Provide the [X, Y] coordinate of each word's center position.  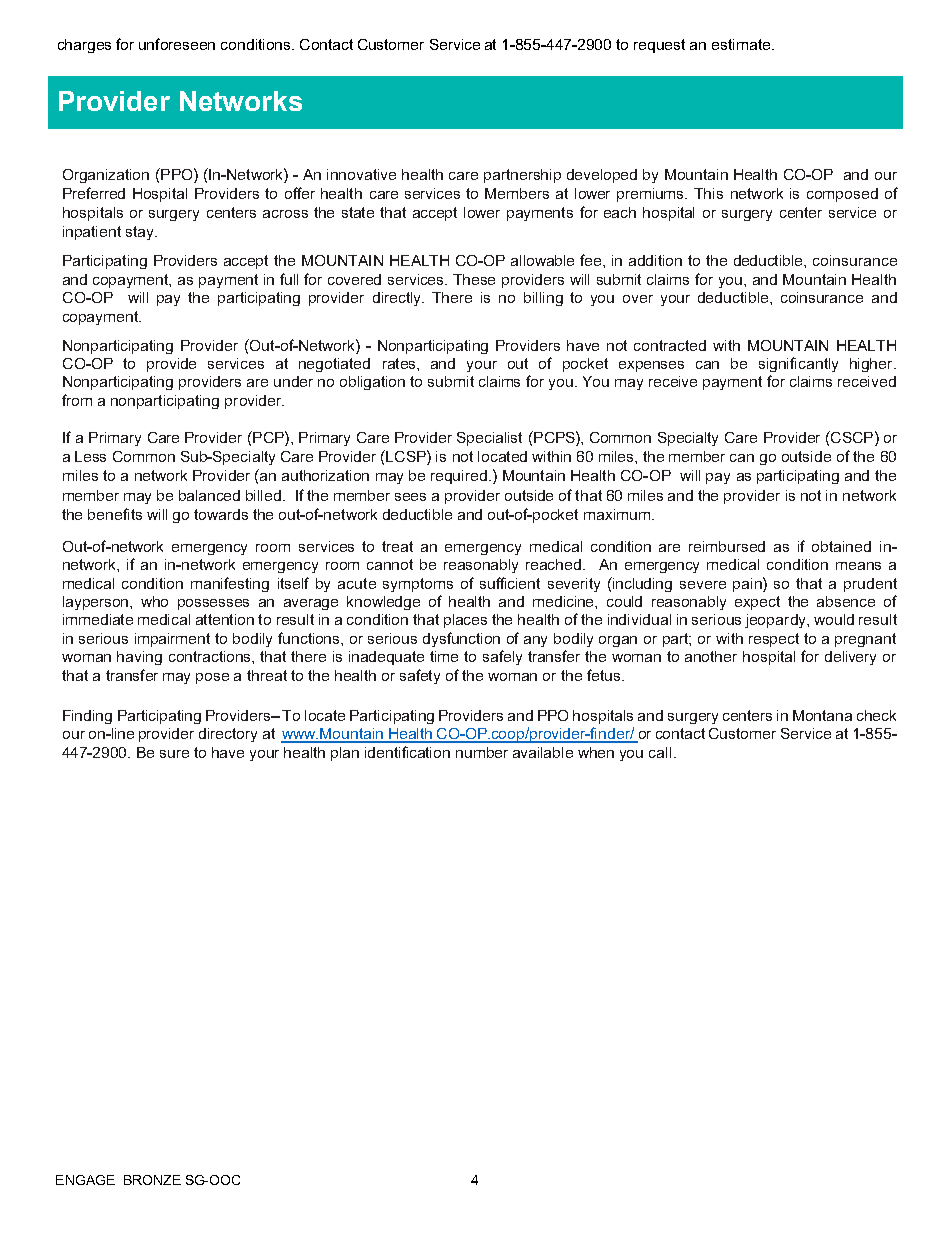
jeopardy [776, 621]
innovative [361, 174]
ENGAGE [85, 1180]
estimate [741, 44]
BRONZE [152, 1180]
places [465, 621]
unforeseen [177, 44]
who [154, 601]
